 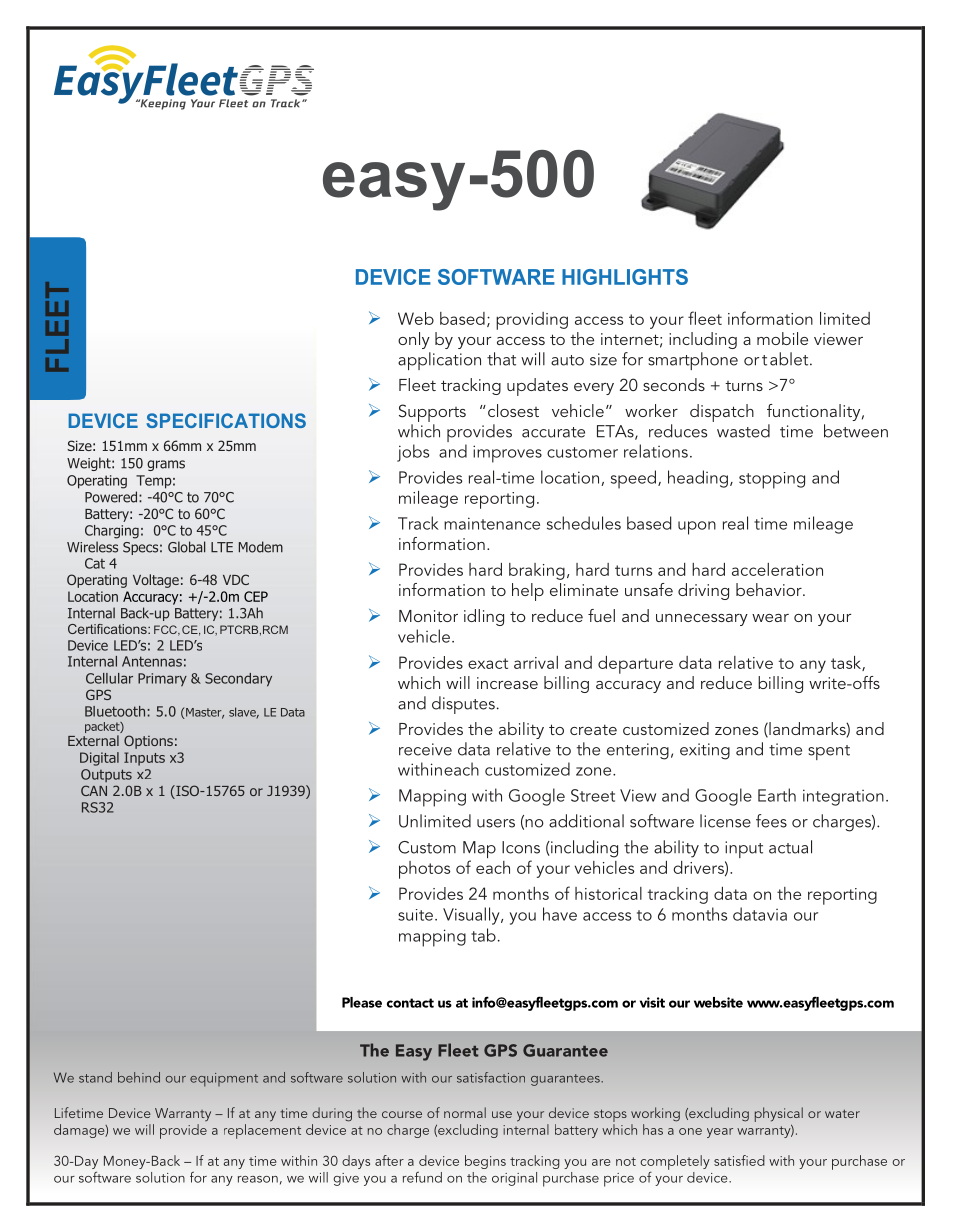 I want to click on replacement, so click(x=262, y=1131).
